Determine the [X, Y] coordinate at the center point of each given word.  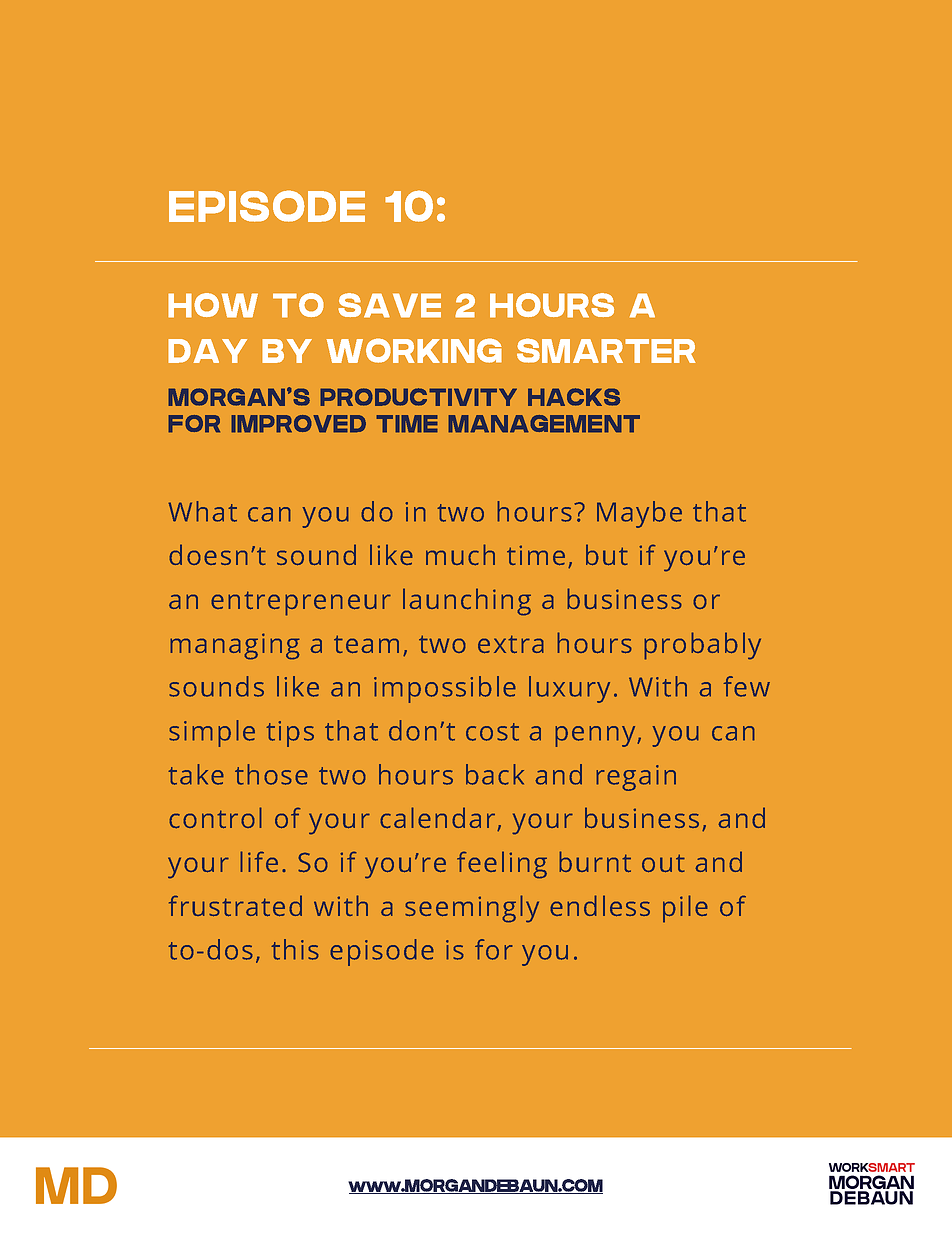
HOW [213, 305]
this [295, 949]
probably [702, 646]
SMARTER [606, 350]
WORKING [414, 350]
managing [235, 646]
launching [467, 602]
